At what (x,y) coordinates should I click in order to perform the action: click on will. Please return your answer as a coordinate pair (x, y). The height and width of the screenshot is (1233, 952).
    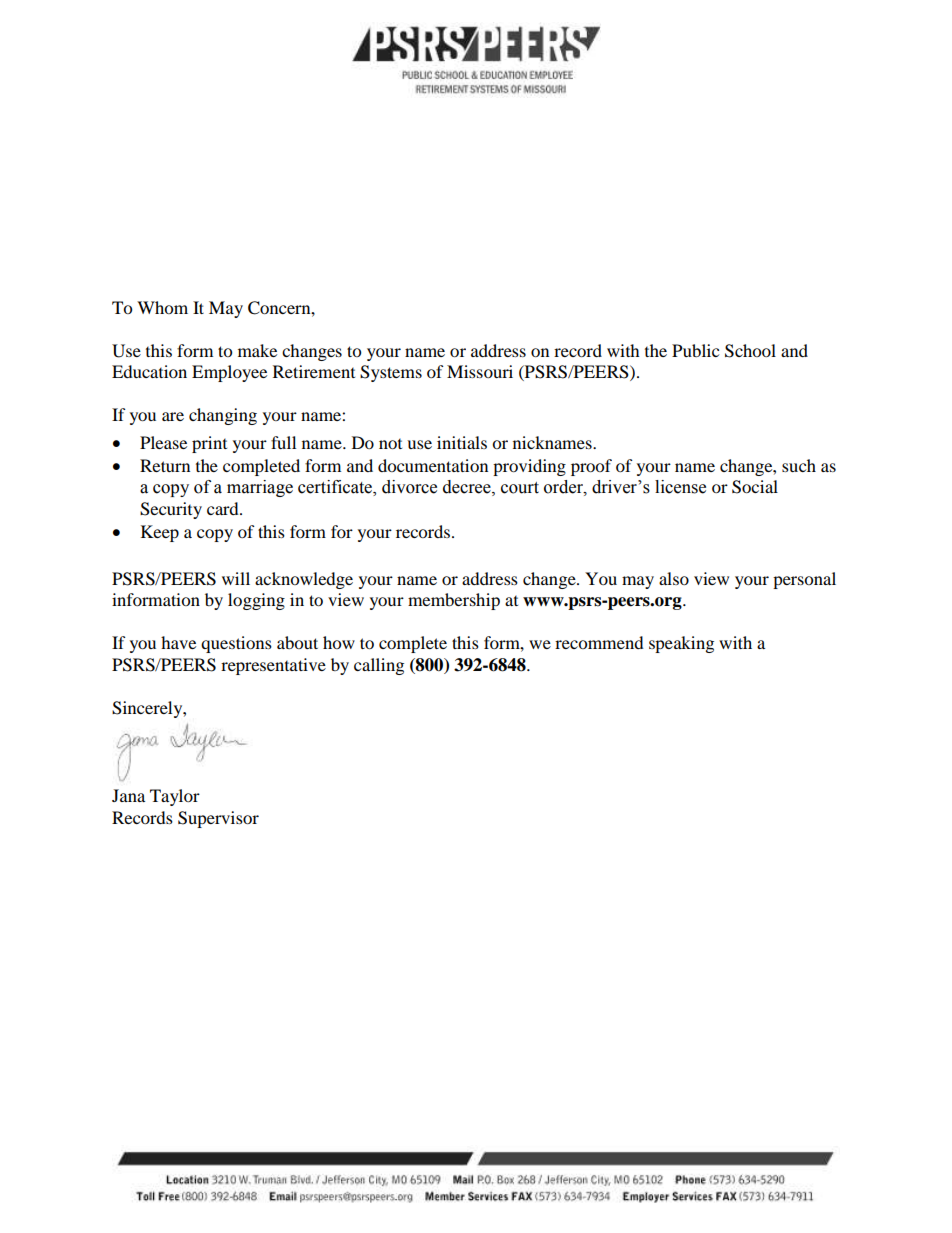
    Looking at the image, I should click on (236, 578).
